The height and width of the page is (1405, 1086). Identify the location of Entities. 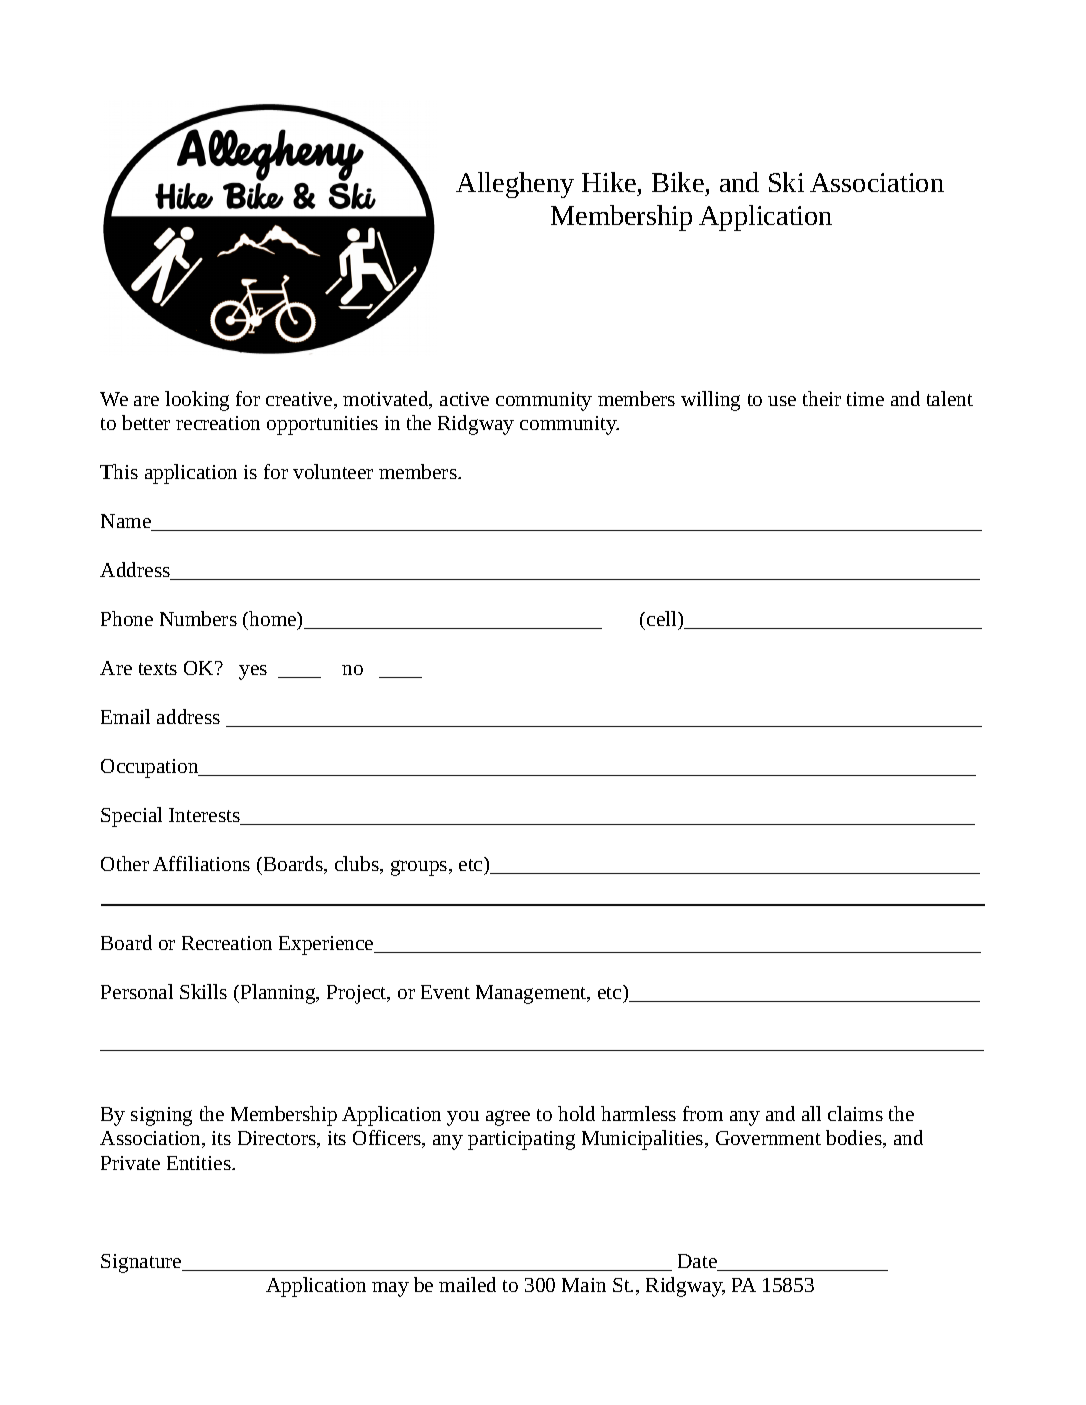
(200, 1163).
